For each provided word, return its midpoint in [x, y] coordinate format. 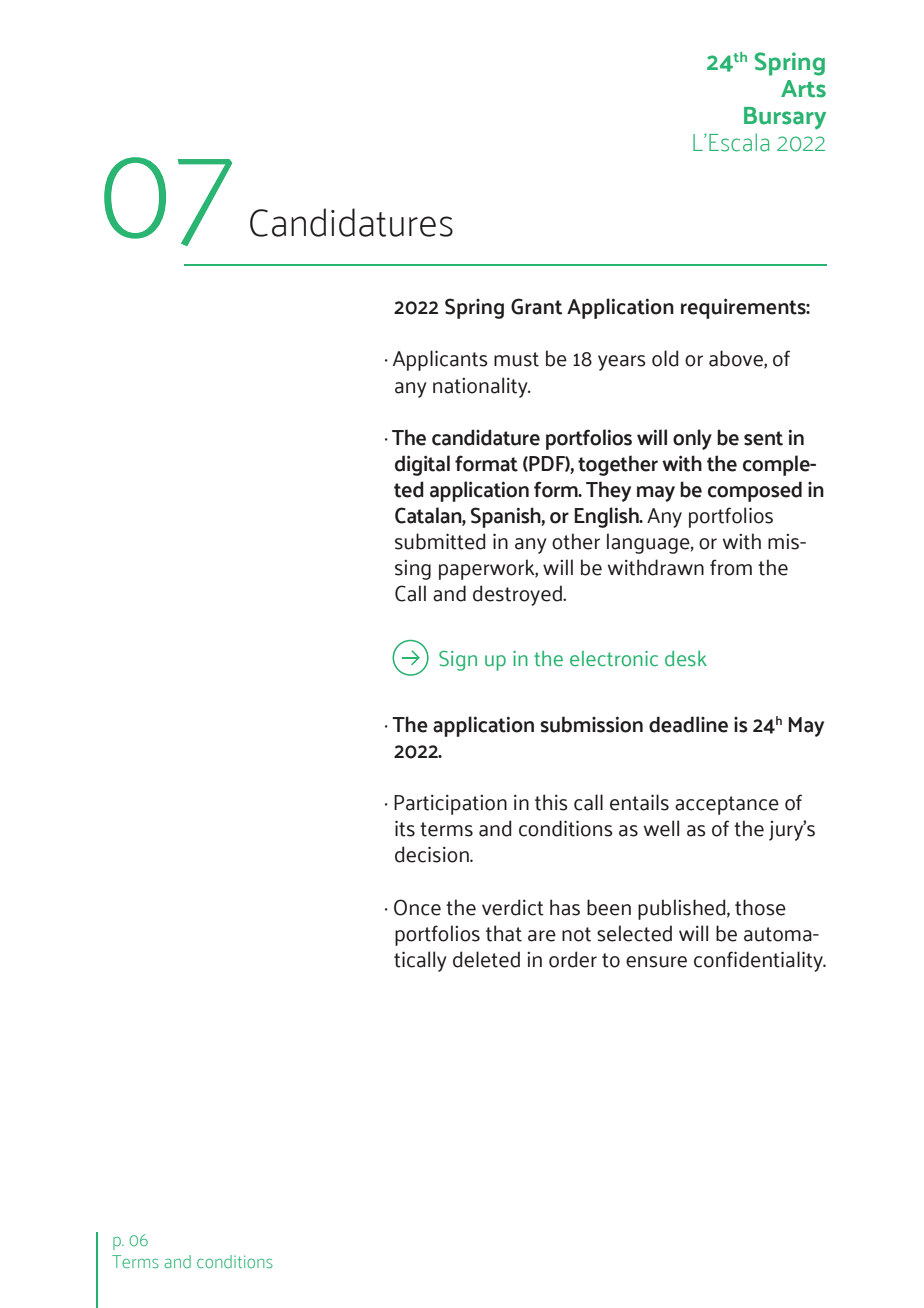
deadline [688, 724]
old [665, 358]
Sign [458, 661]
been [609, 907]
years [622, 363]
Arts [803, 89]
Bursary [785, 118]
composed [755, 491]
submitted [440, 541]
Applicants [440, 360]
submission [591, 724]
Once [417, 907]
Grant [537, 306]
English [607, 517]
